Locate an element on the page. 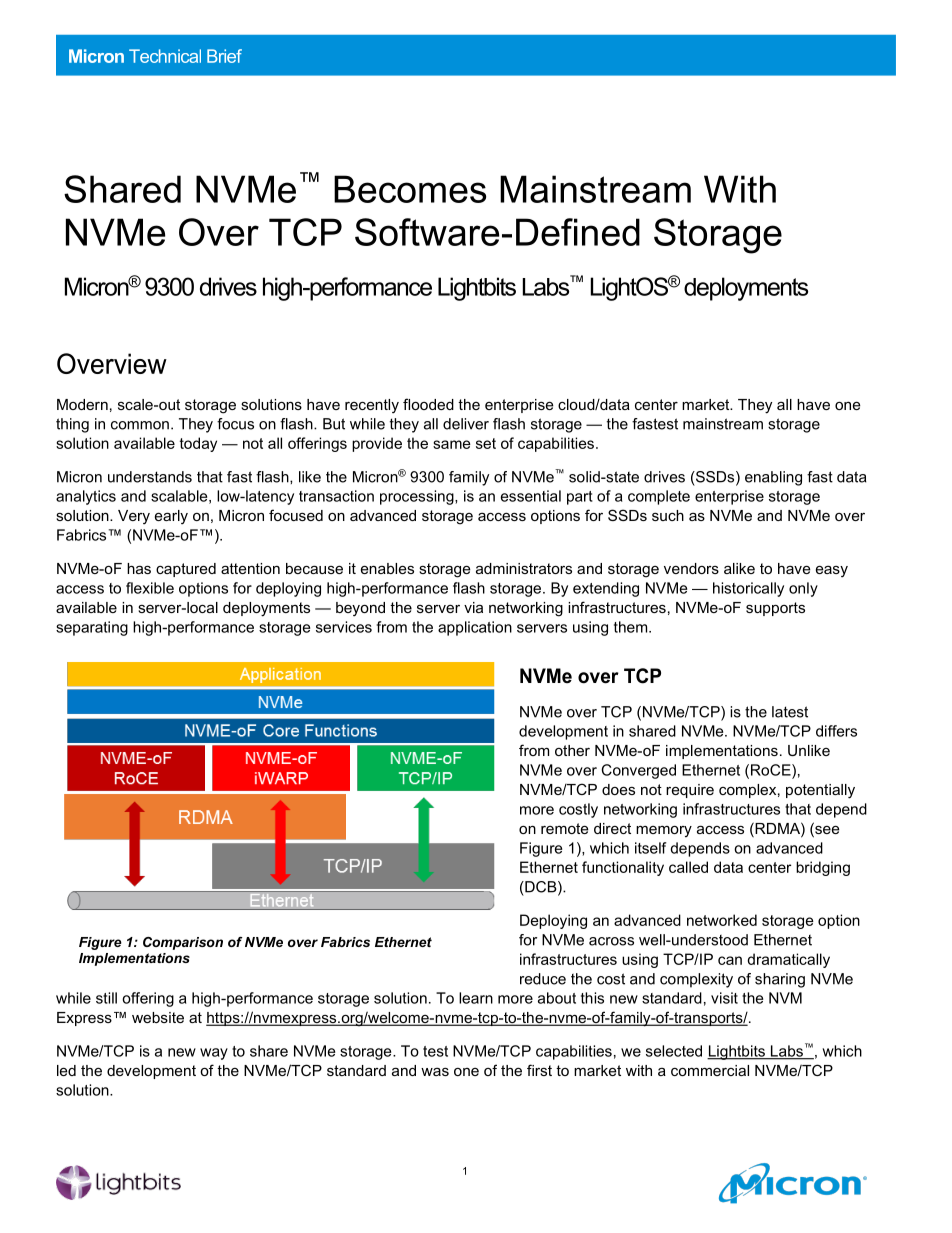  flooded is located at coordinates (428, 404).
